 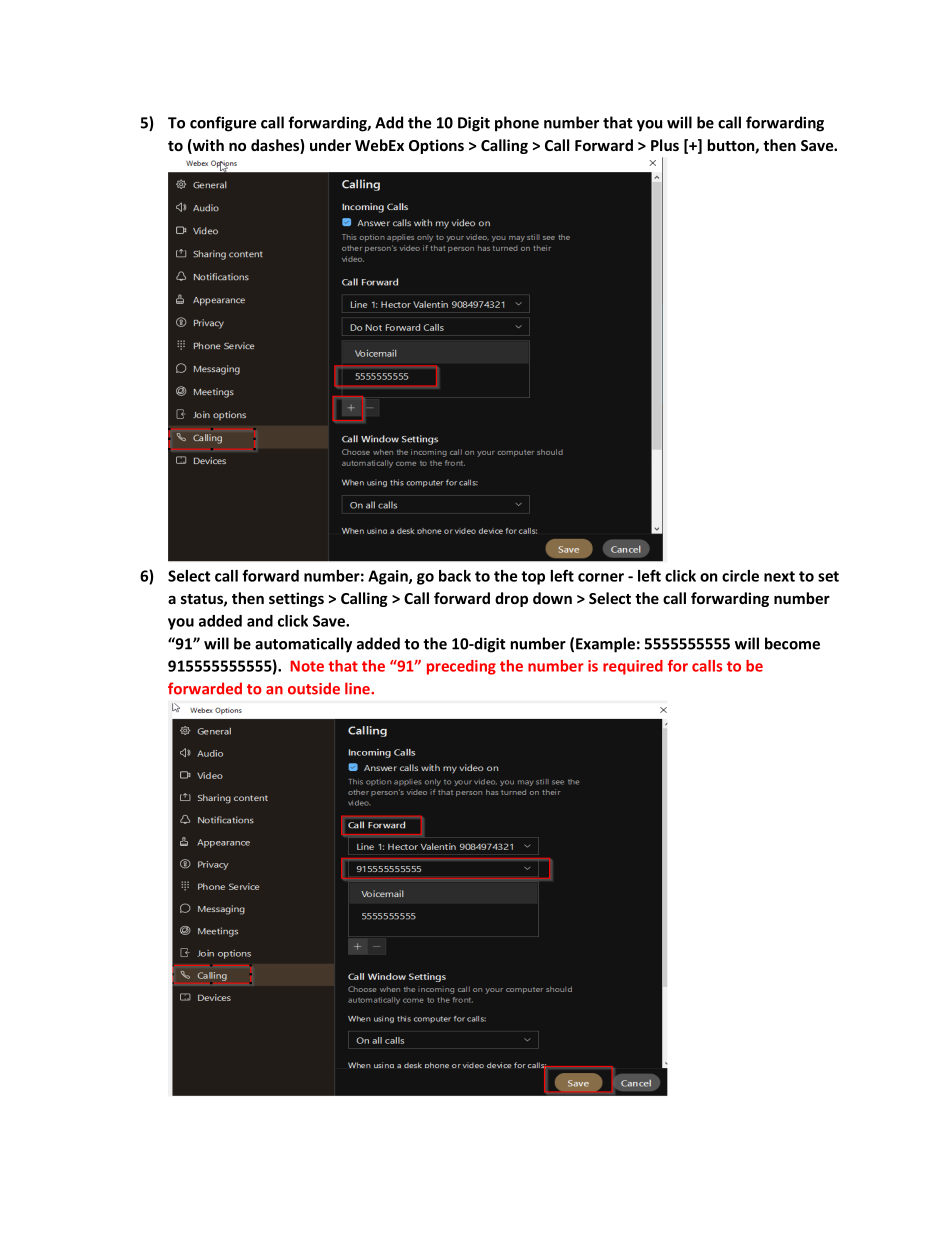 I want to click on Plus, so click(x=665, y=145).
